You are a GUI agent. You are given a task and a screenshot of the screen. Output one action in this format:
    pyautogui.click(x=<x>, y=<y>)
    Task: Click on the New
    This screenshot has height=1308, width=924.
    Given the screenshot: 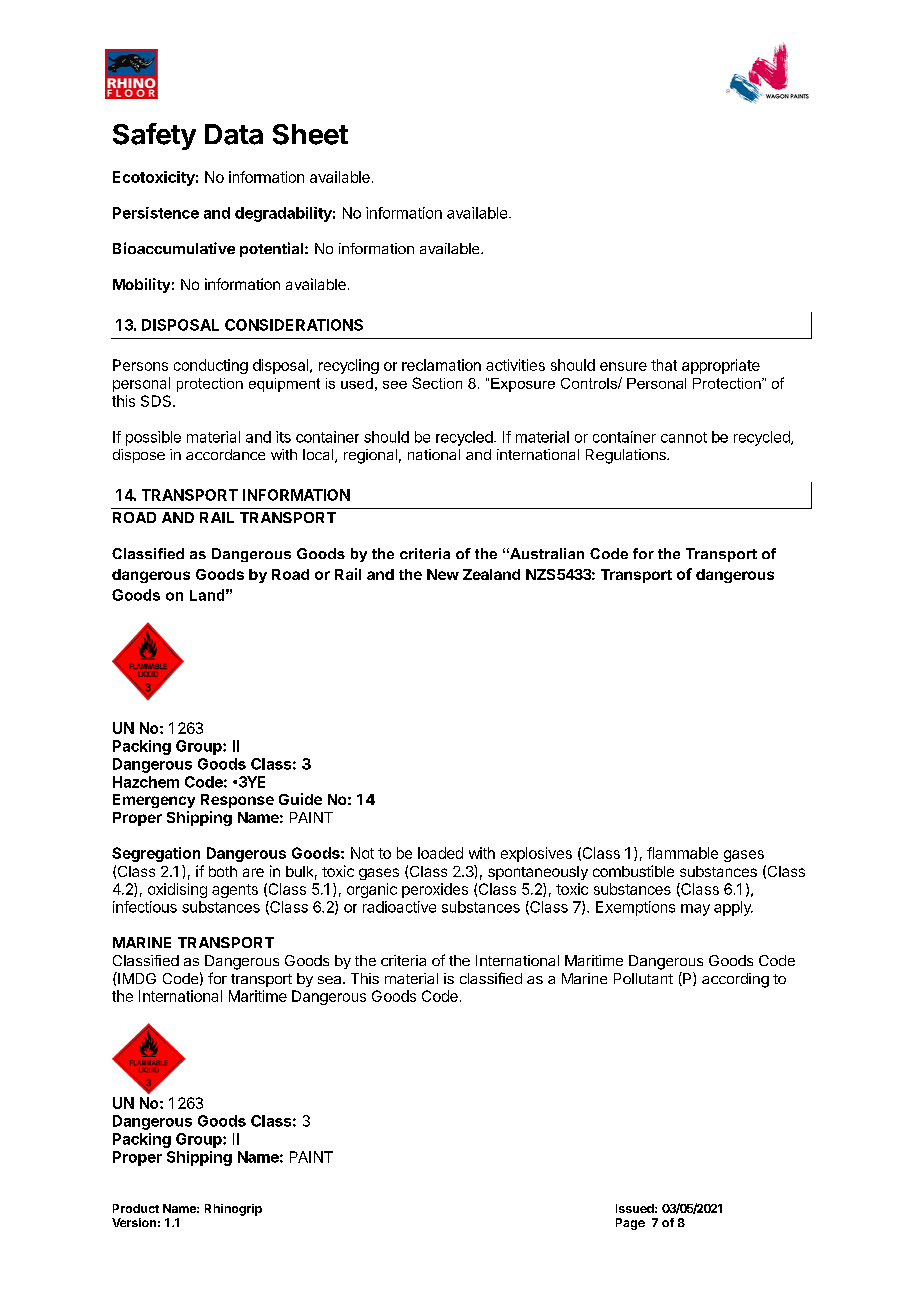 What is the action you would take?
    pyautogui.click(x=443, y=574)
